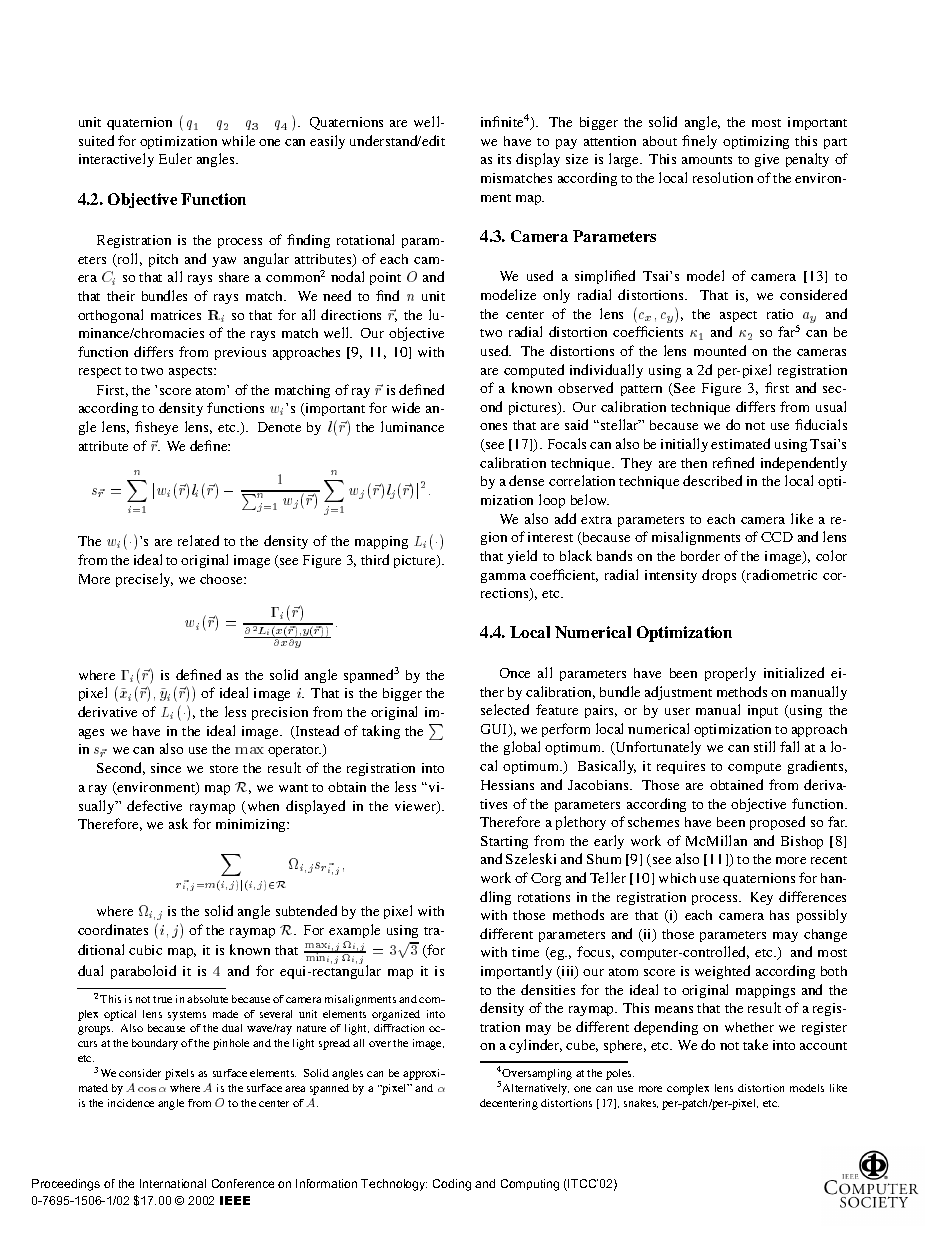 This screenshot has height=1233, width=952. What do you see at coordinates (503, 578) in the screenshot?
I see `gamma` at bounding box center [503, 578].
